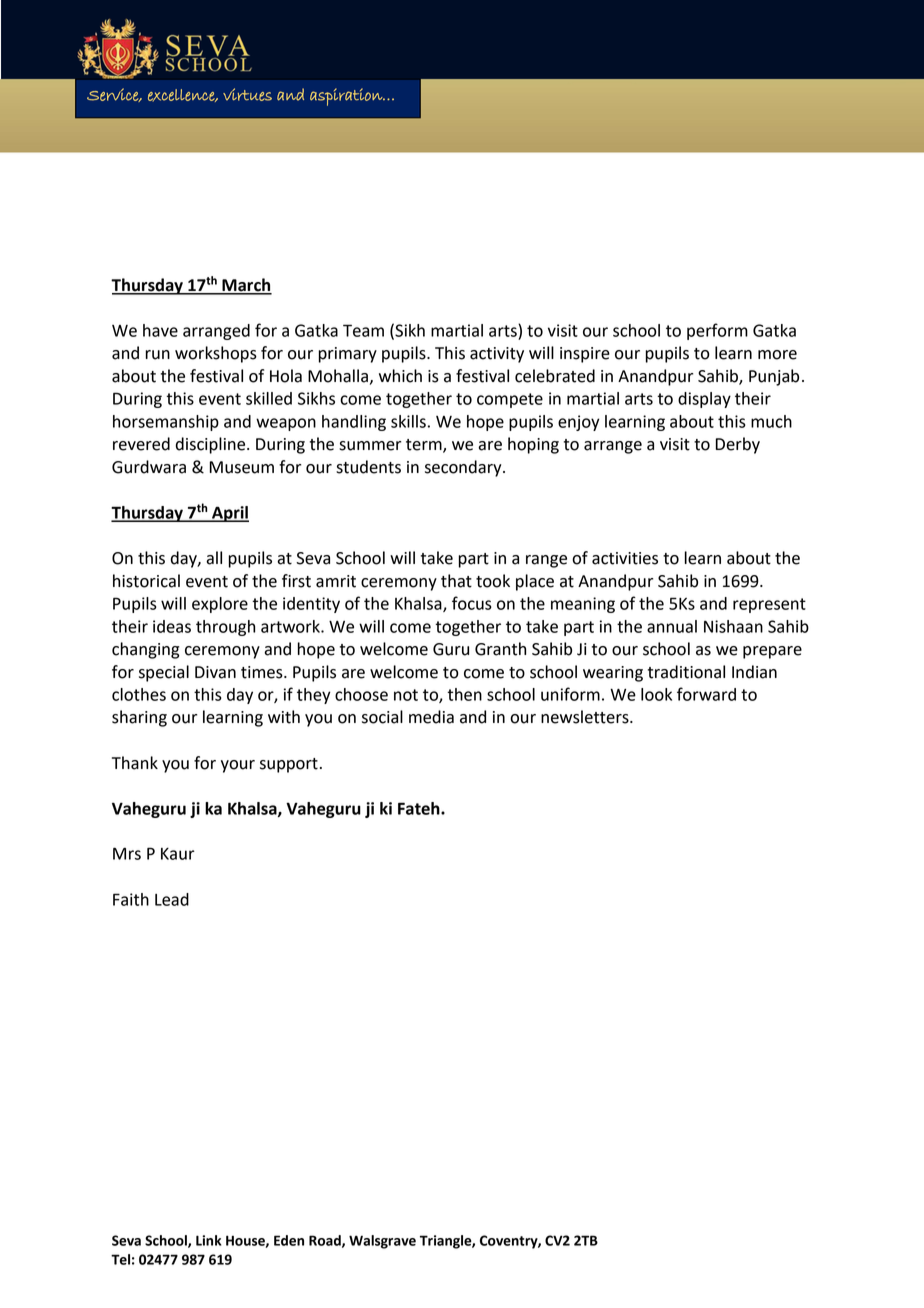  I want to click on aspiration, so click(347, 97).
